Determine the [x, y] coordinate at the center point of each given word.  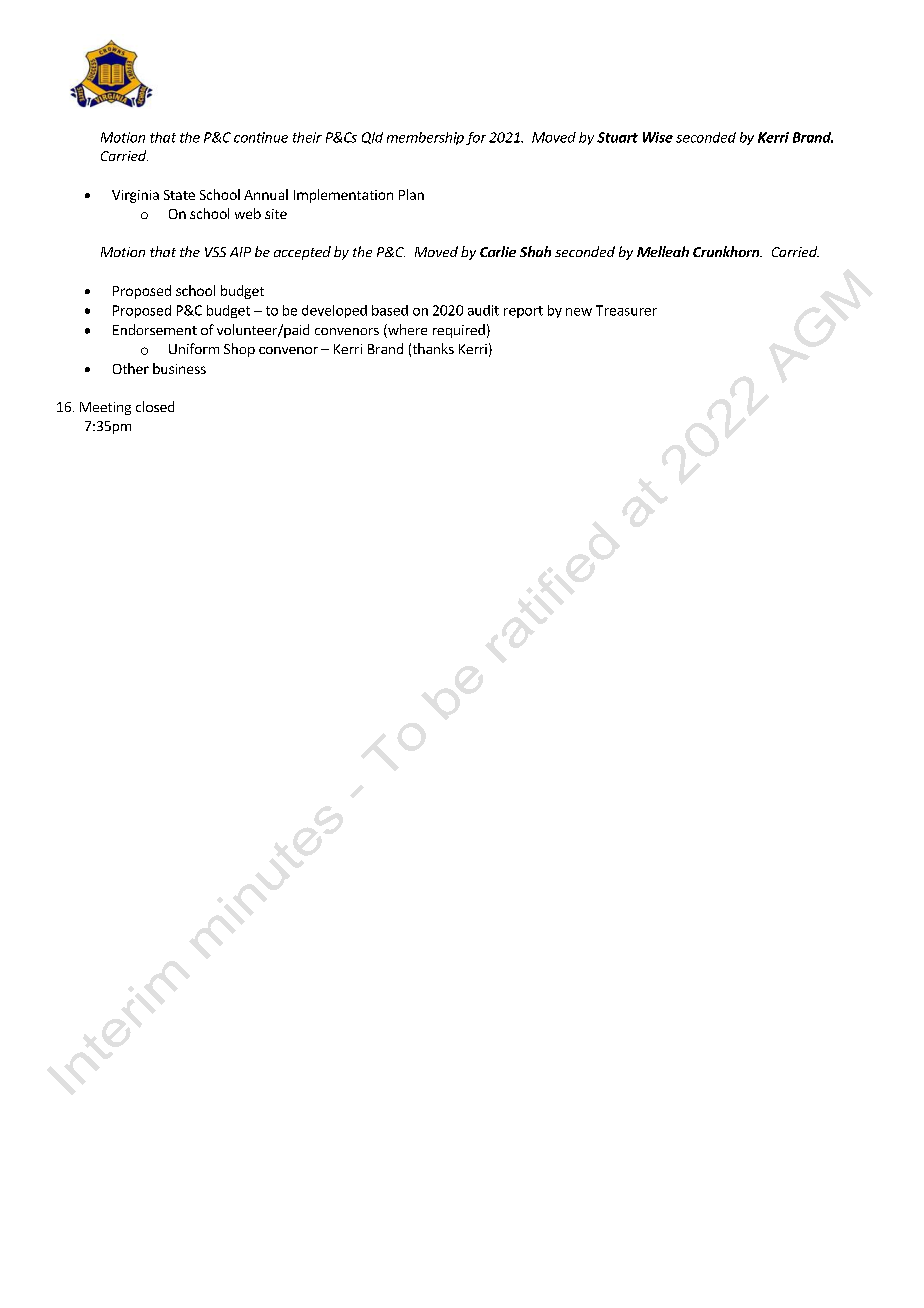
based [390, 310]
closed [155, 406]
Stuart [617, 137]
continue [261, 137]
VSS [215, 252]
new [579, 312]
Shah [535, 251]
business [179, 368]
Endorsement [155, 329]
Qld [372, 138]
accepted [302, 253]
